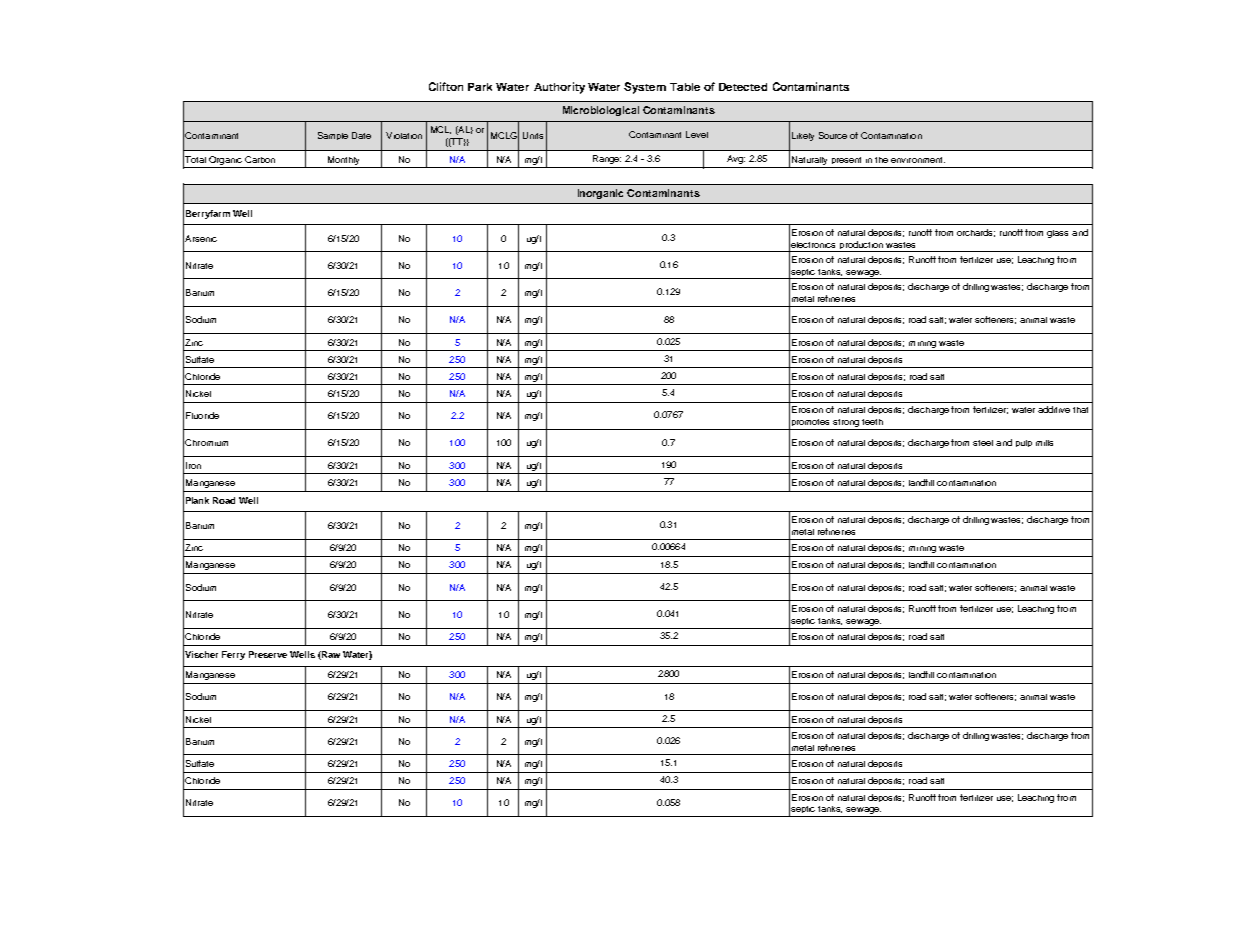 Image resolution: width=1233 pixels, height=952 pixels. Describe the element at coordinates (1054, 409) in the image. I see `additive` at that location.
